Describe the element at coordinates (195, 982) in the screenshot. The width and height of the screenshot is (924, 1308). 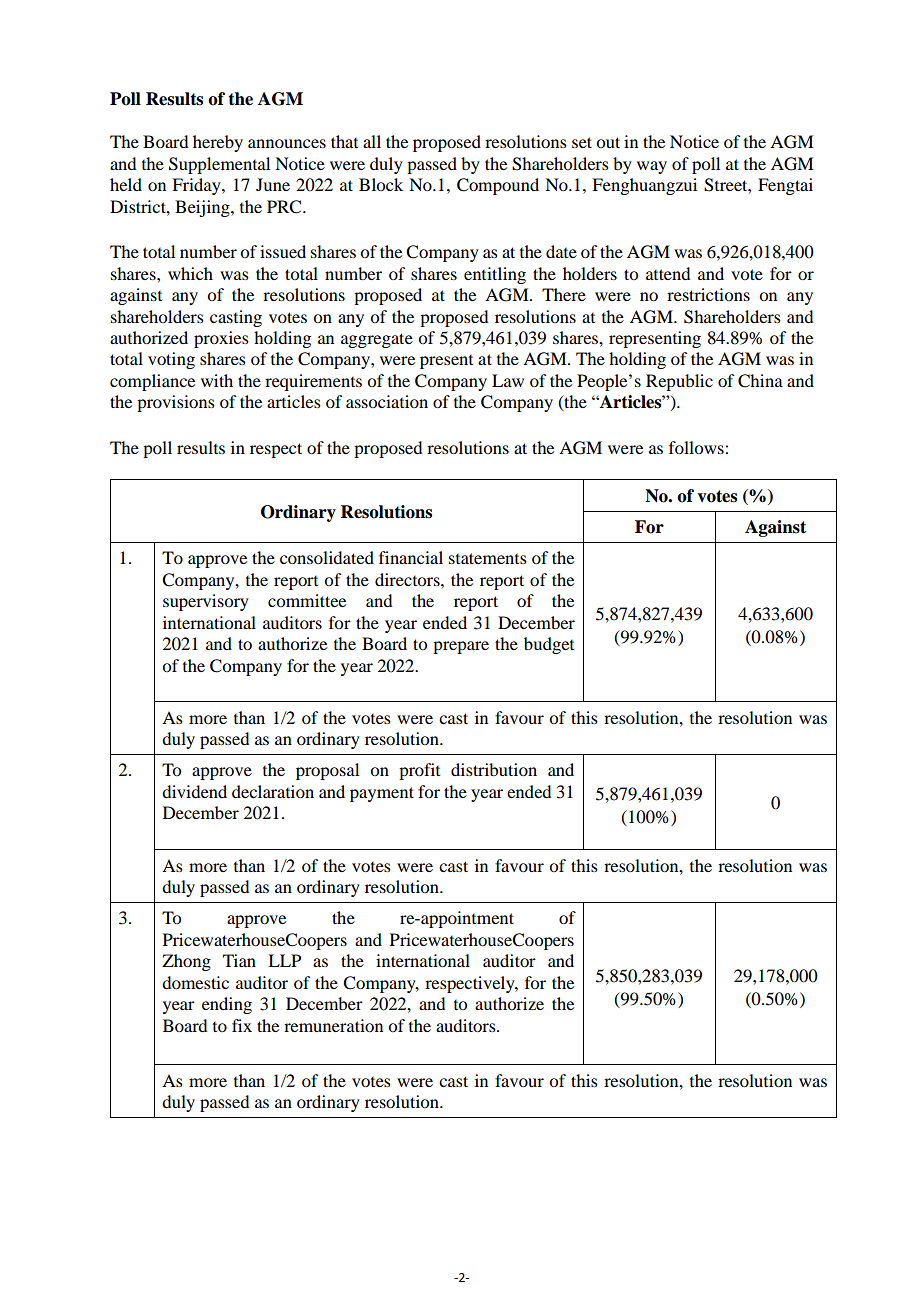
I see `domestic` at that location.
